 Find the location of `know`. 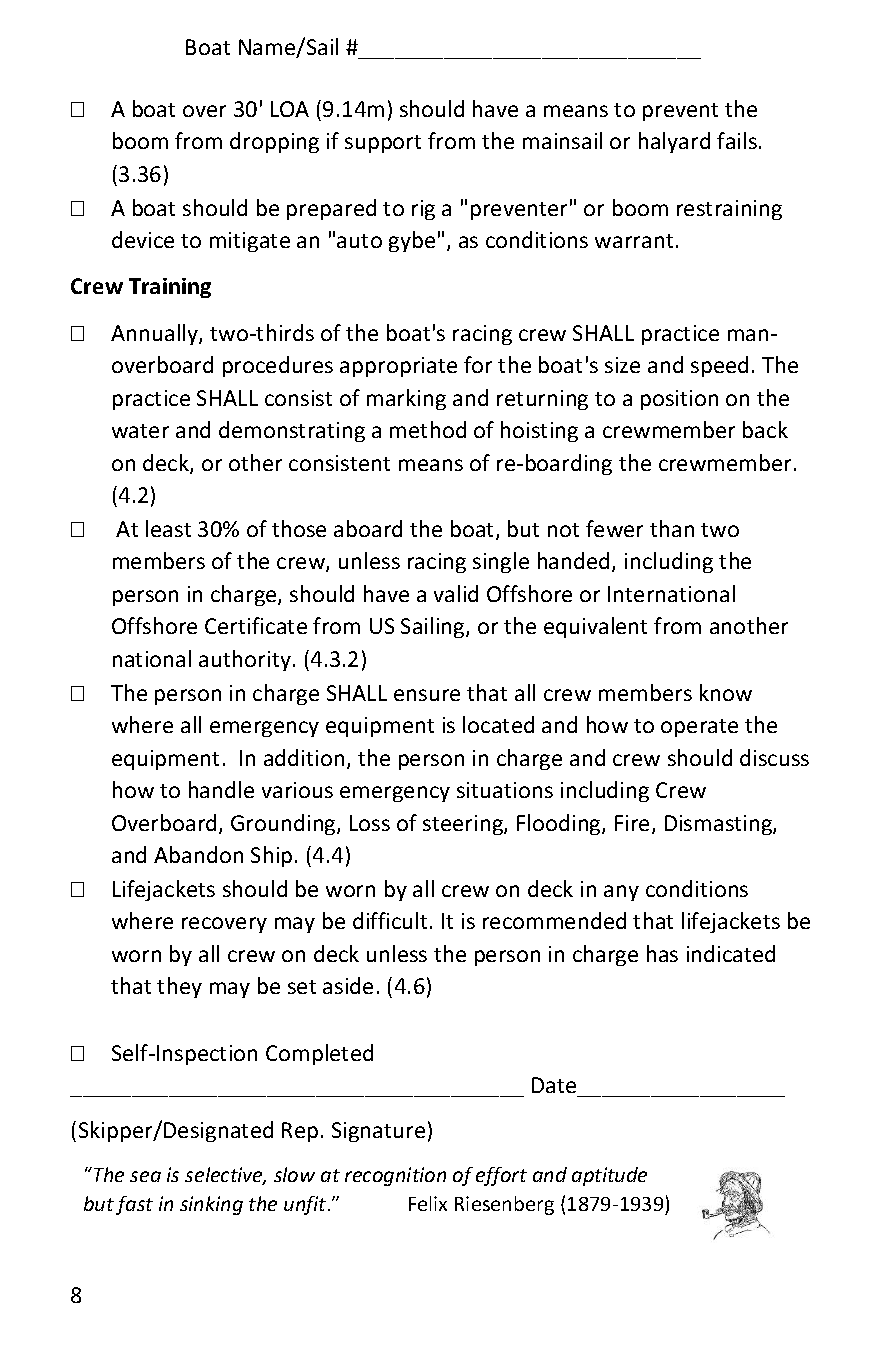

know is located at coordinates (726, 692).
